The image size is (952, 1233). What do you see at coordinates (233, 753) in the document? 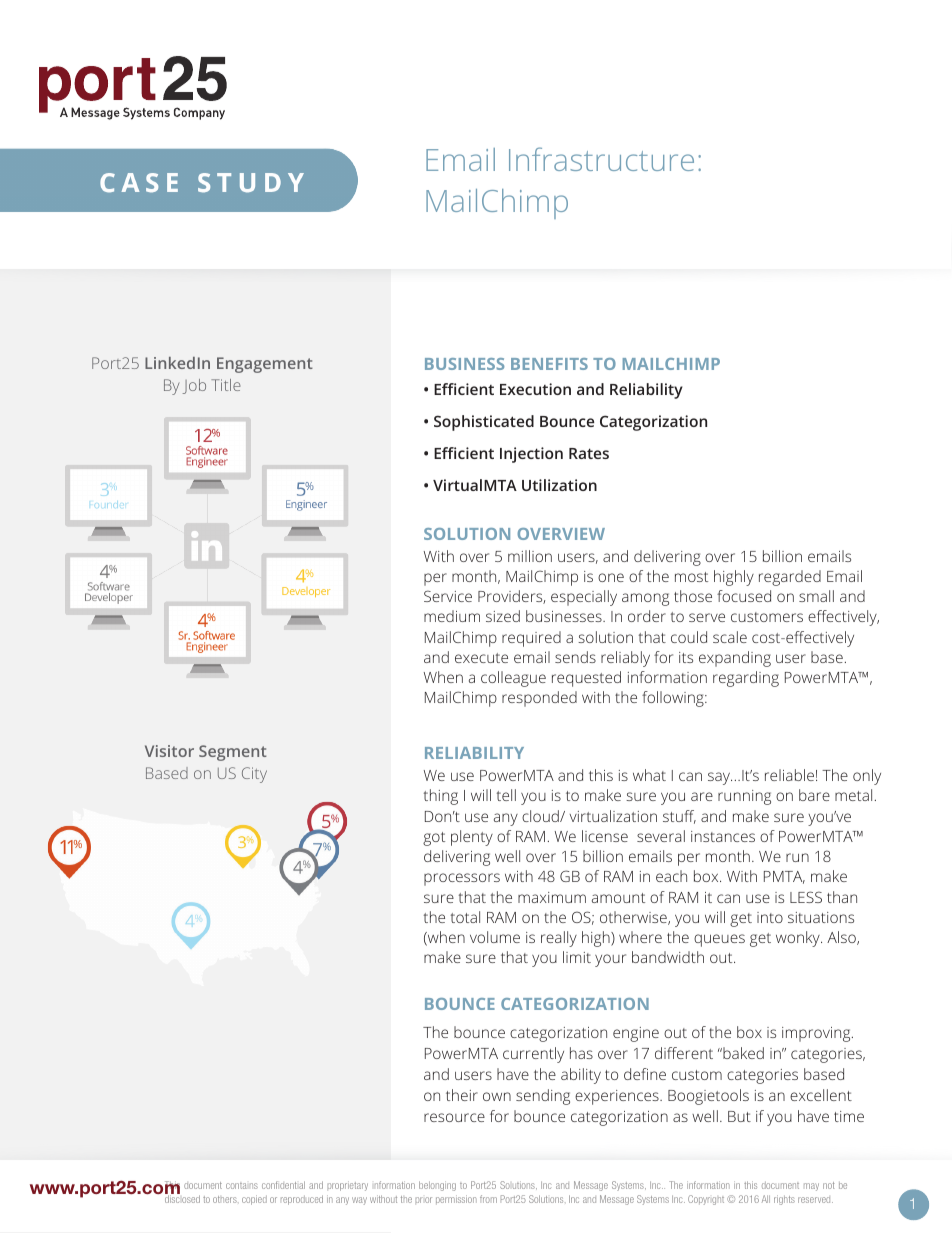
I see `Segment` at bounding box center [233, 753].
